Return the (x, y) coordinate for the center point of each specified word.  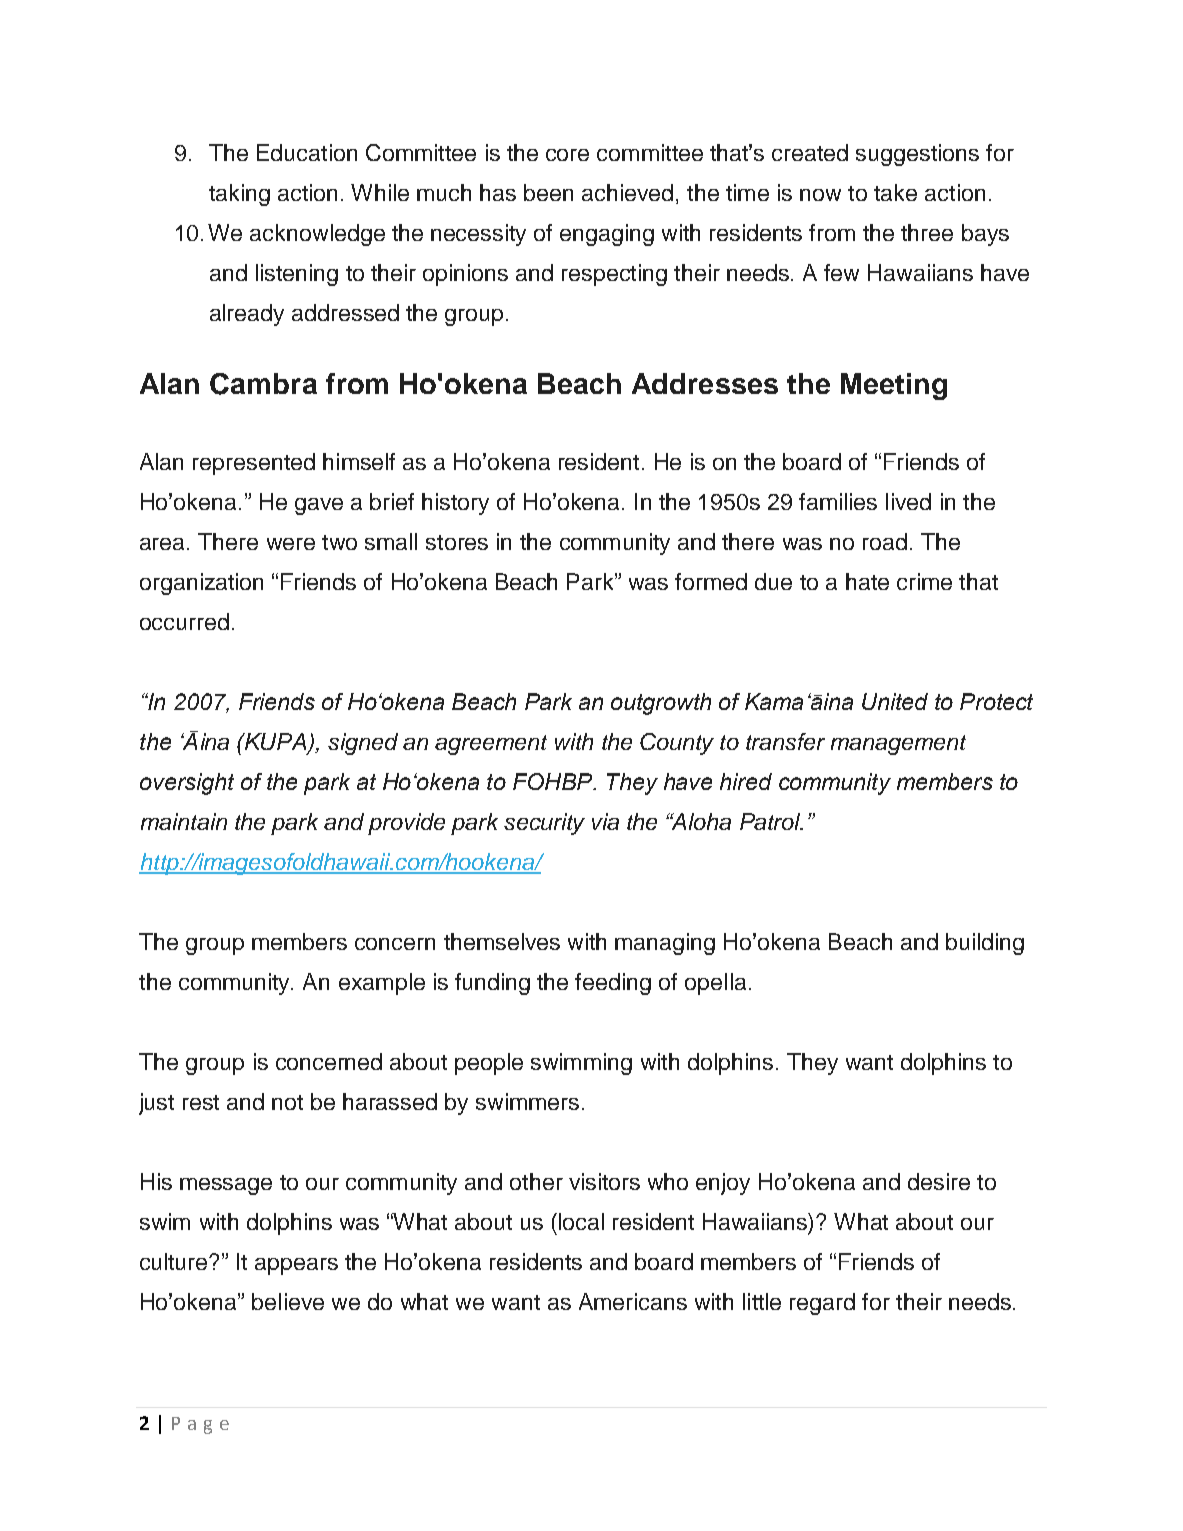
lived (908, 501)
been (548, 192)
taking (239, 195)
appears (296, 1266)
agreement (491, 745)
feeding (613, 984)
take (895, 192)
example (382, 984)
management (898, 745)
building (985, 944)
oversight (187, 784)
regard (822, 1304)
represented (254, 464)
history (455, 504)
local (581, 1221)
